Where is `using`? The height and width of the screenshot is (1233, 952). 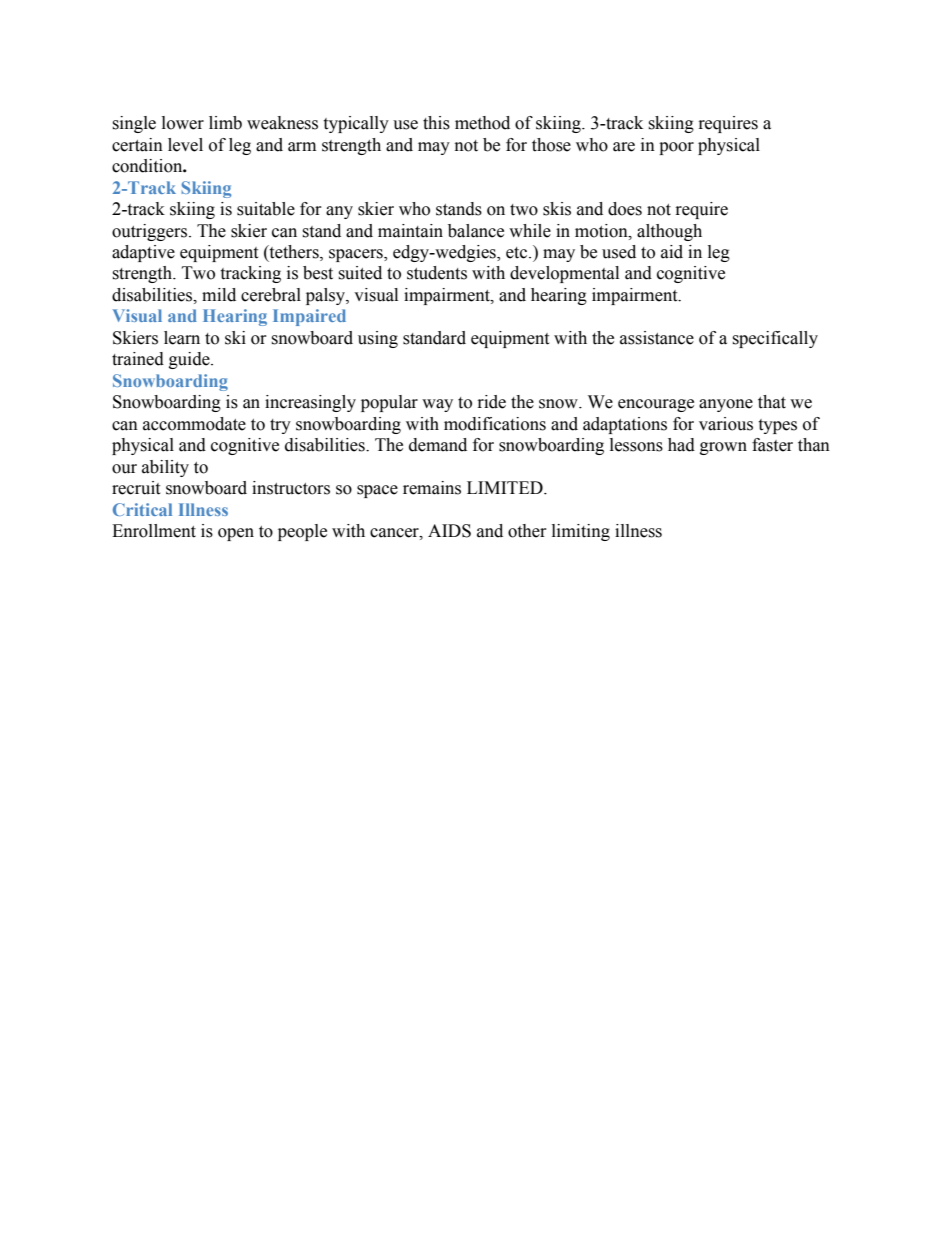
using is located at coordinates (378, 339).
